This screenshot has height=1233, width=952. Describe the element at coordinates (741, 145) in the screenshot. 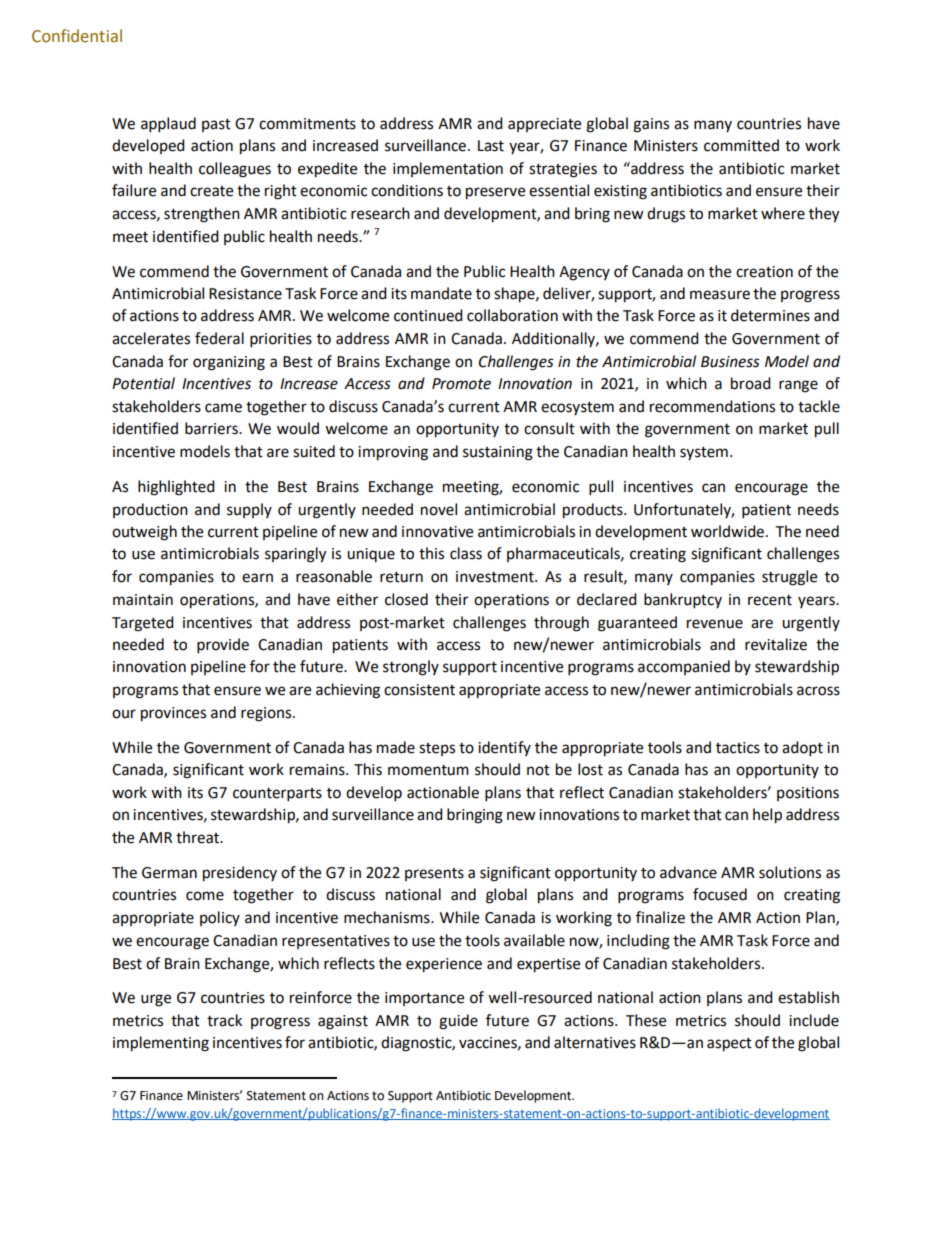

I see `committed` at that location.
